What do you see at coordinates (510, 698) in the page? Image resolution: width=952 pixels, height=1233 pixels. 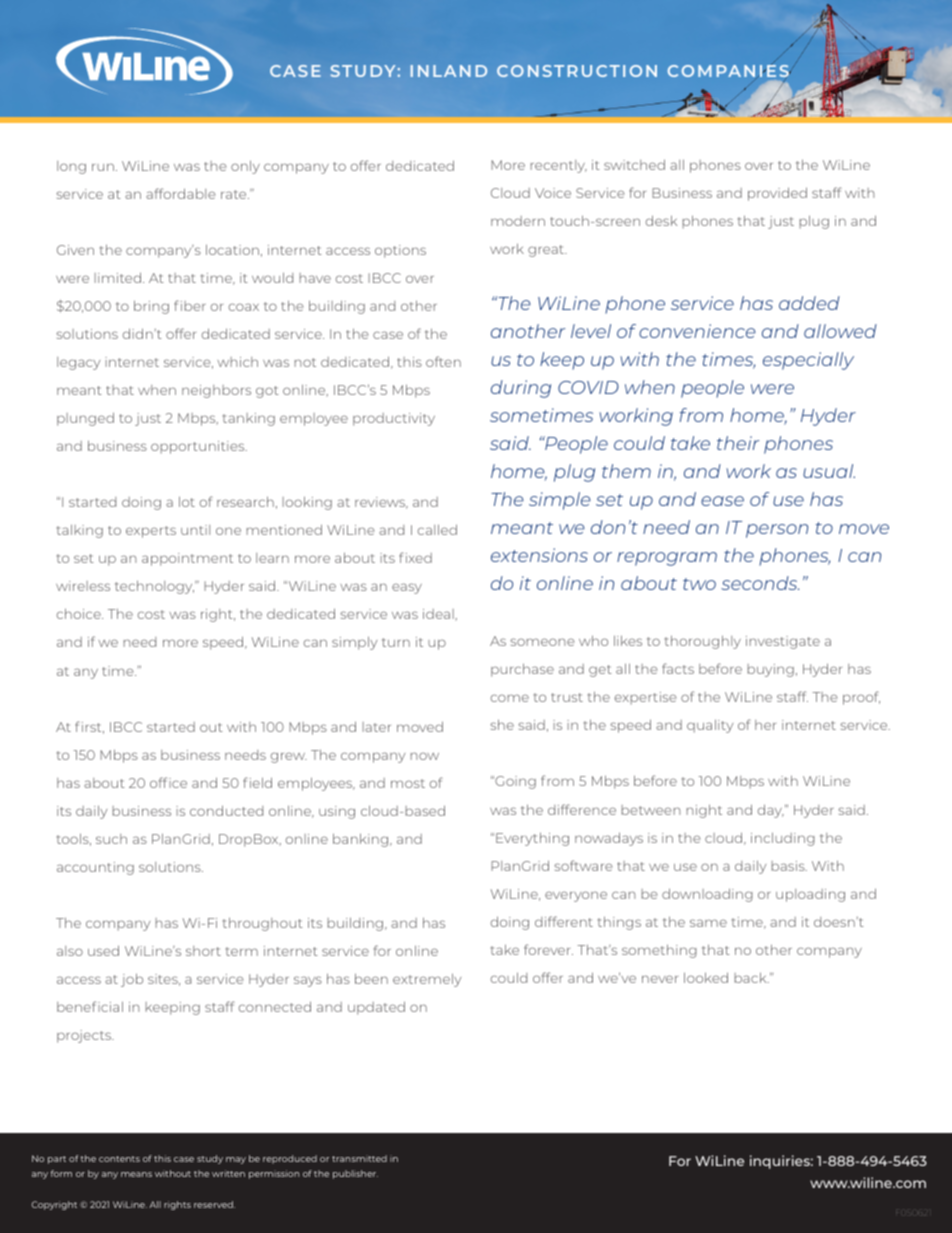 I see `come` at bounding box center [510, 698].
